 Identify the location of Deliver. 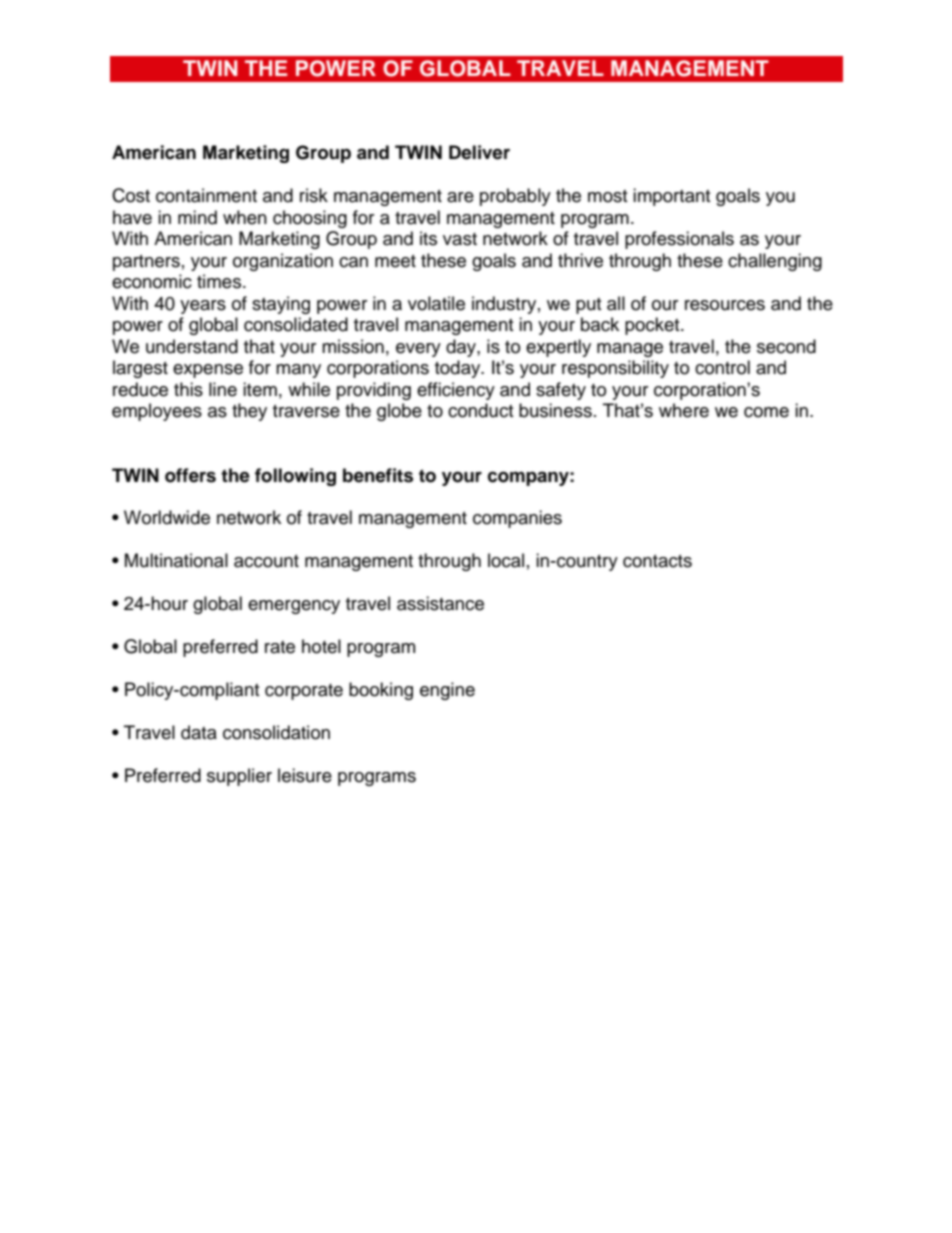
(479, 152).
